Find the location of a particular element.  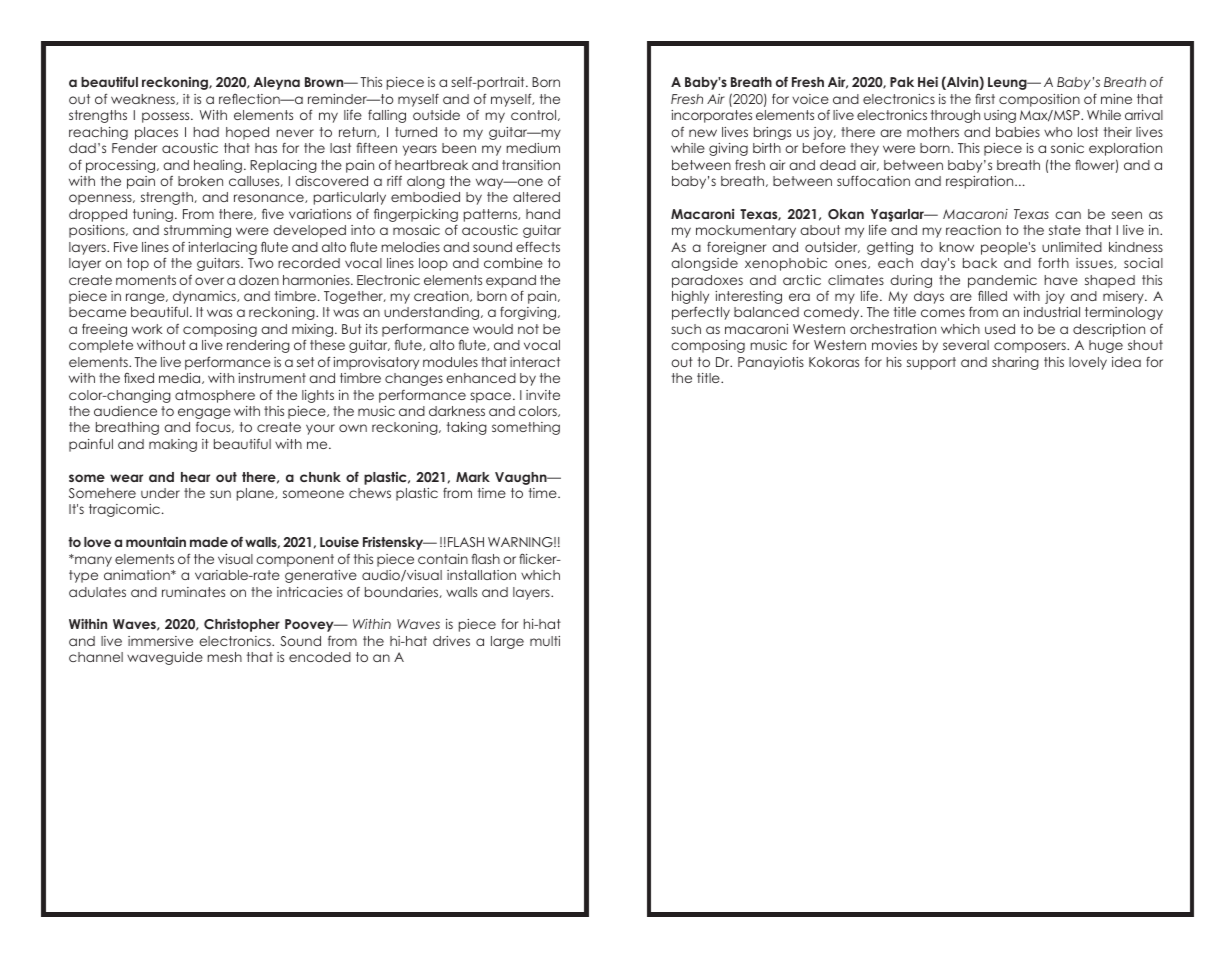

weakness is located at coordinates (144, 99).
